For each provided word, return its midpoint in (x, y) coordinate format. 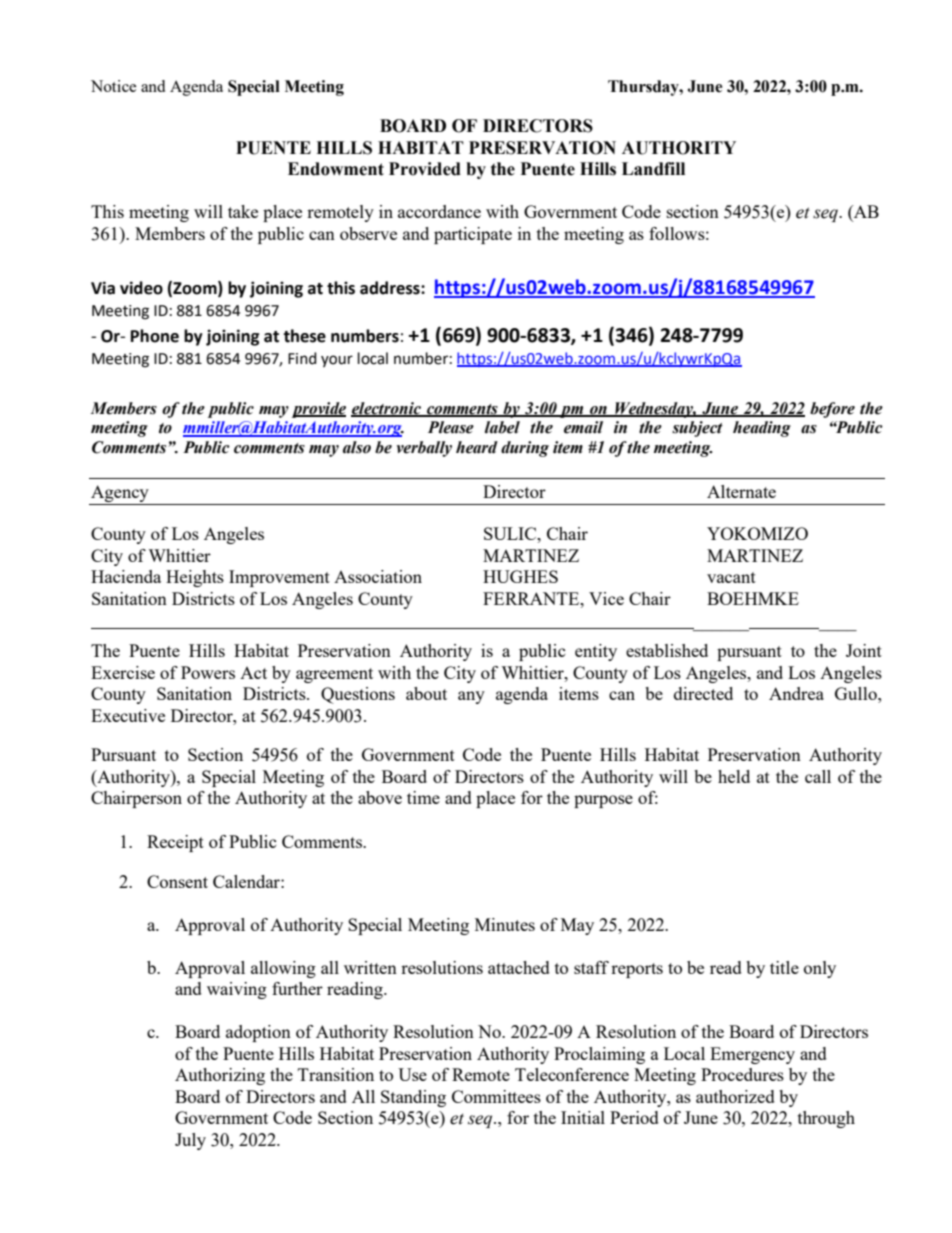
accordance (439, 211)
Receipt (175, 843)
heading (762, 429)
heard (477, 447)
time (423, 797)
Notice (113, 86)
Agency (120, 495)
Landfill (653, 169)
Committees (496, 1096)
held (734, 776)
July (190, 1141)
